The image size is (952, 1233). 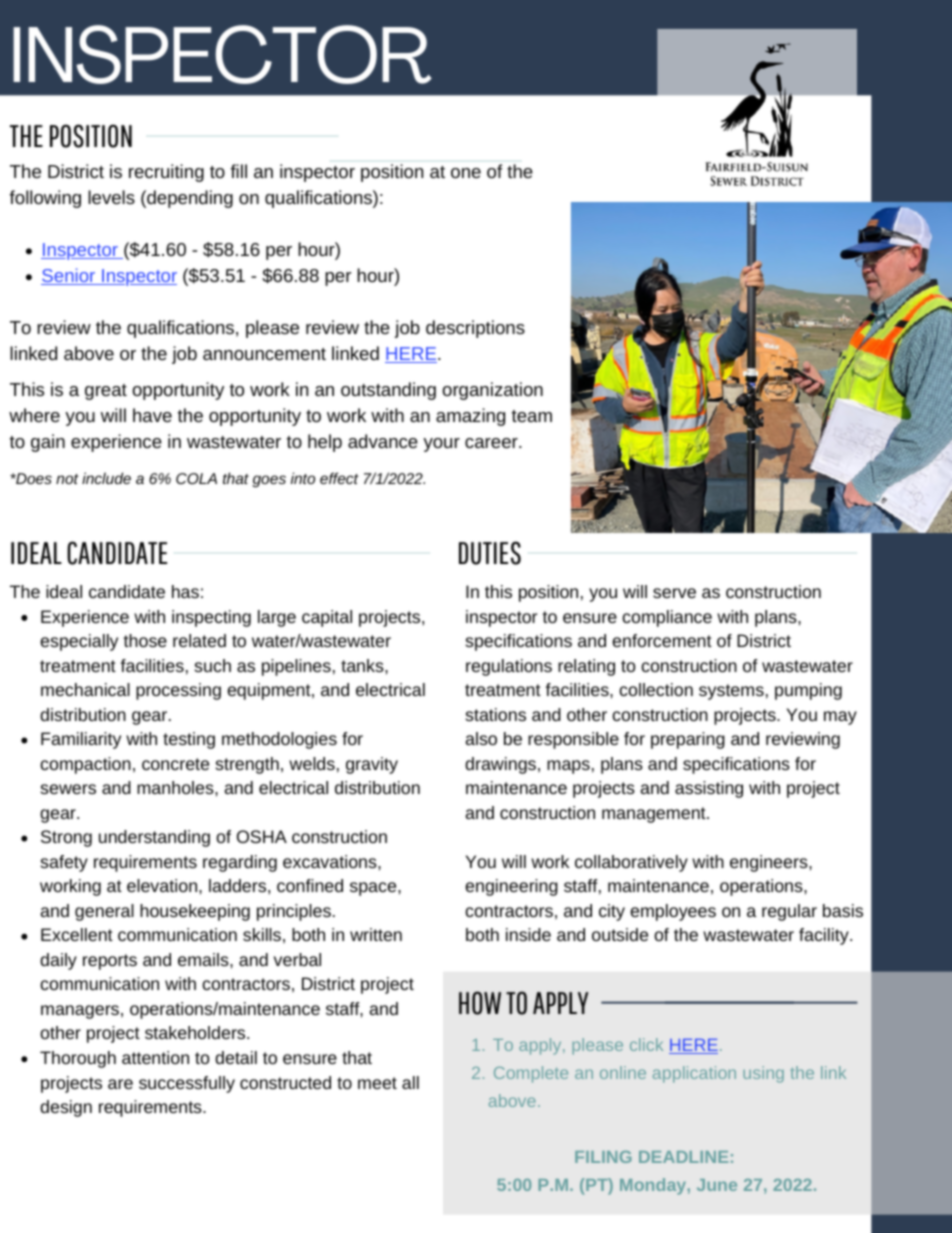 What do you see at coordinates (106, 478) in the page?
I see `include` at bounding box center [106, 478].
